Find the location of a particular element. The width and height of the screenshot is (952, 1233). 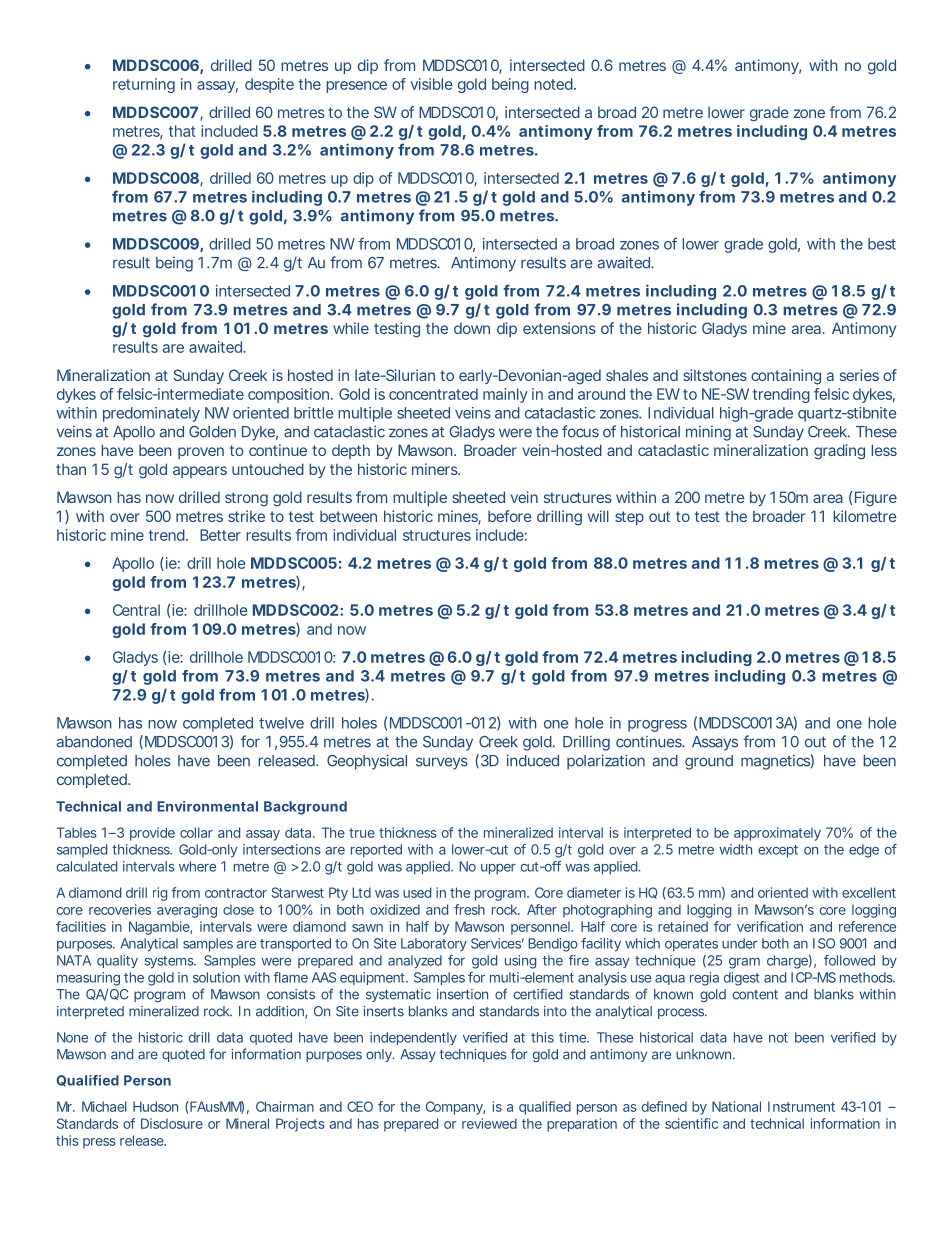

except is located at coordinates (778, 851).
